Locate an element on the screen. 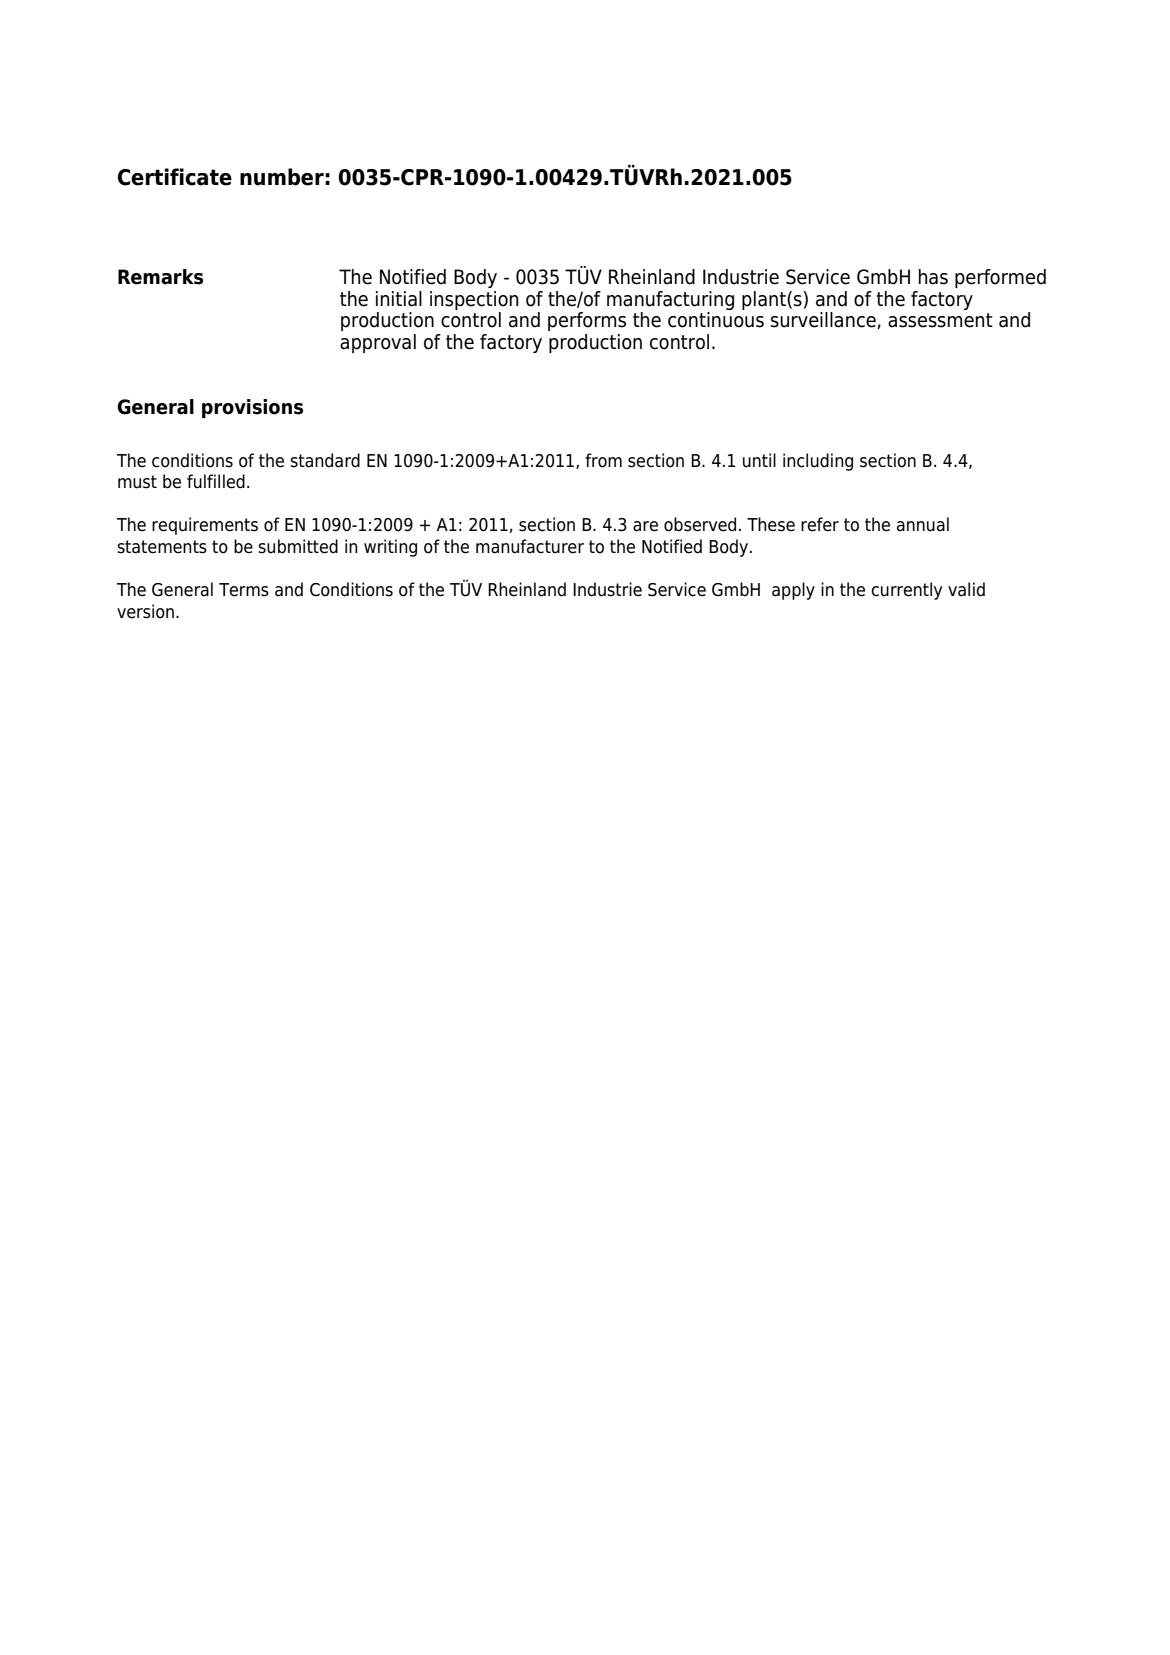 Image resolution: width=1170 pixels, height=1655 pixels. currently is located at coordinates (906, 591).
